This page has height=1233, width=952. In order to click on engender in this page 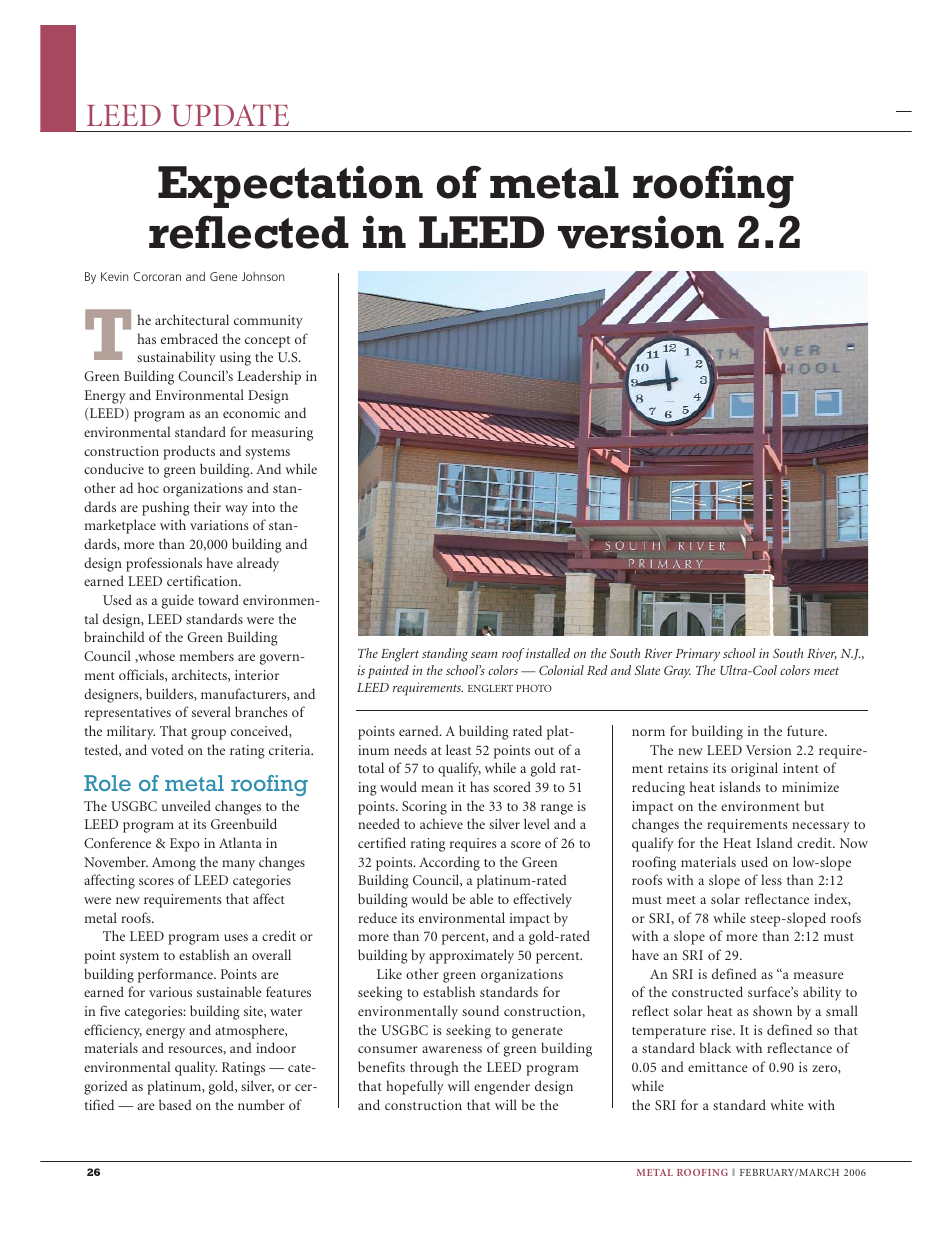, I will do `click(502, 1087)`.
